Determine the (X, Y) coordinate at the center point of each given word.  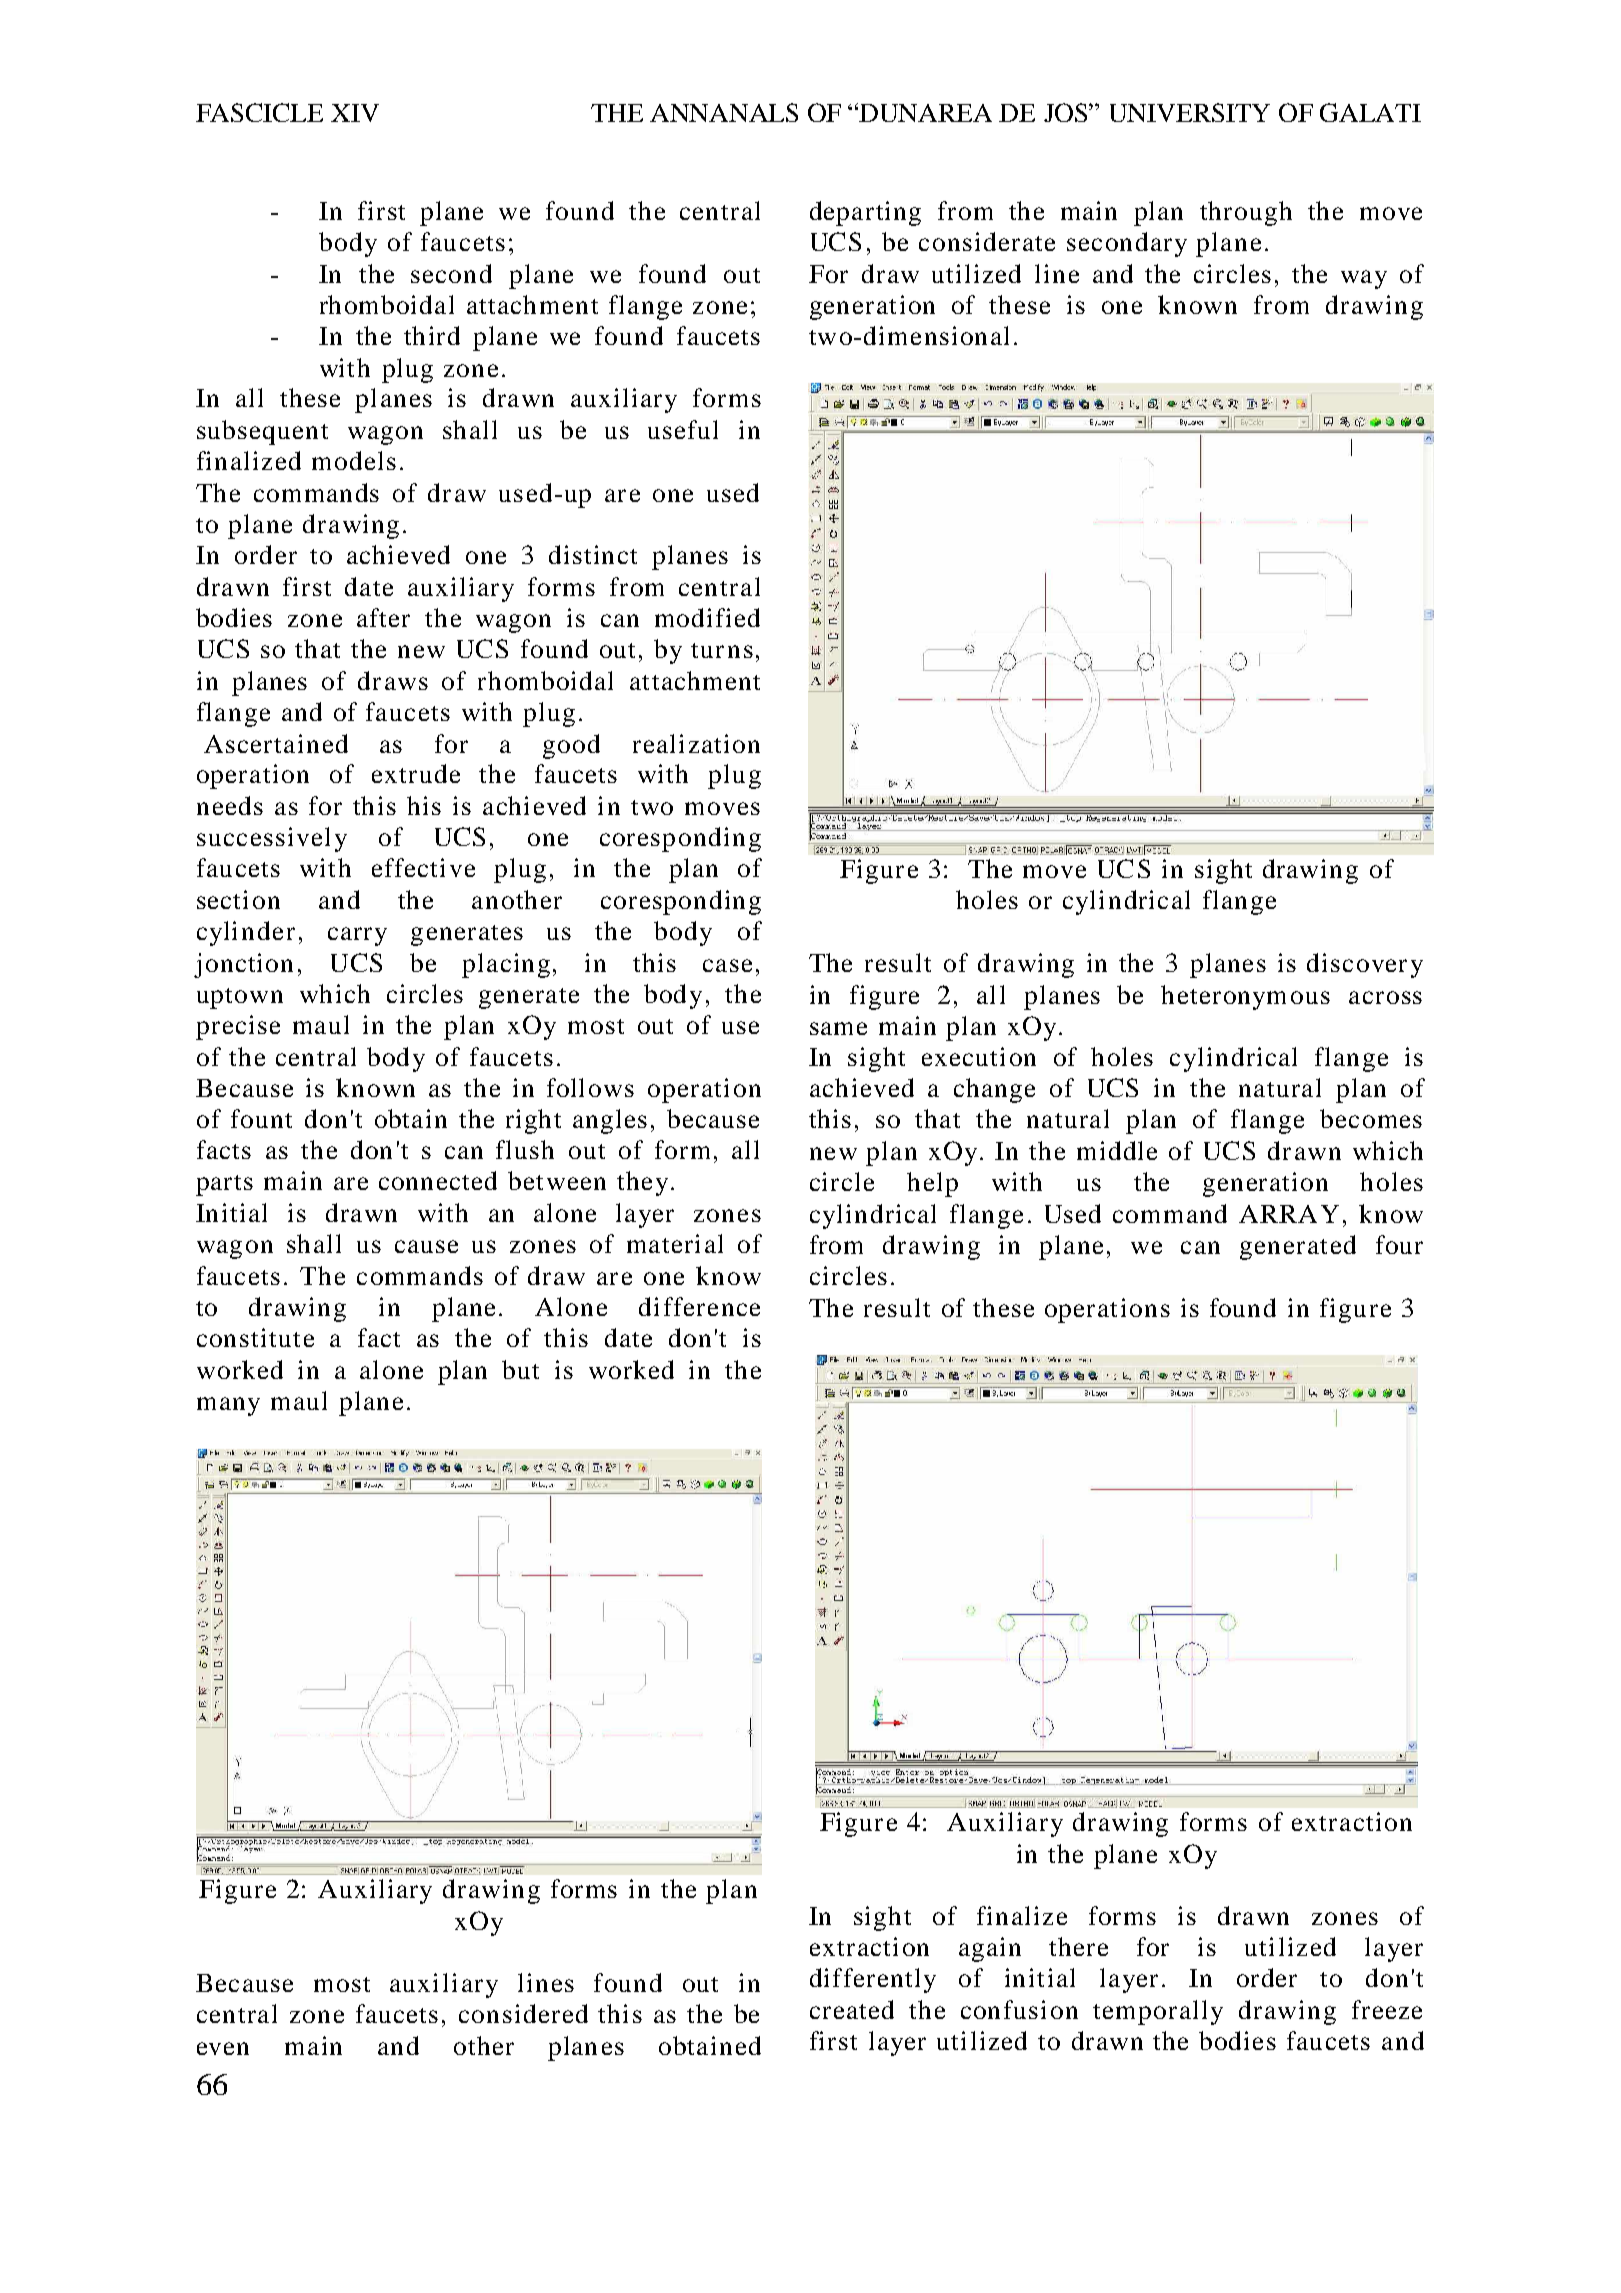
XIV (355, 113)
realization (696, 743)
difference (699, 1306)
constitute (255, 1337)
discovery (1365, 965)
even (223, 2048)
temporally (1158, 2012)
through (1246, 213)
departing (865, 213)
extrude (416, 773)
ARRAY (1289, 1214)
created (852, 2009)
